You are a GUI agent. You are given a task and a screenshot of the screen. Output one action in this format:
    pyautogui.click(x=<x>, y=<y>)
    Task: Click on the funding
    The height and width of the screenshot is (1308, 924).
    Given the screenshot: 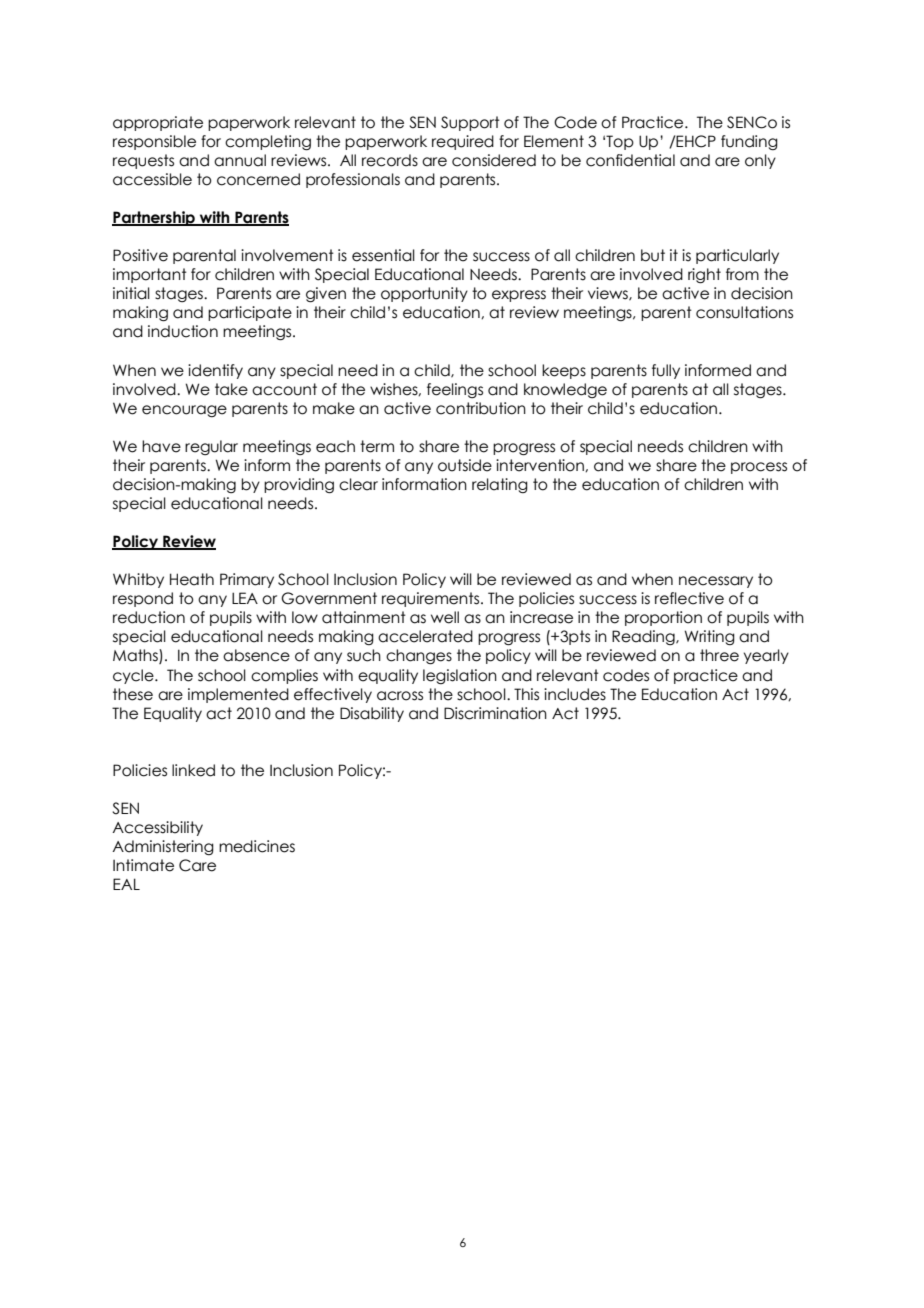 What is the action you would take?
    pyautogui.click(x=749, y=142)
